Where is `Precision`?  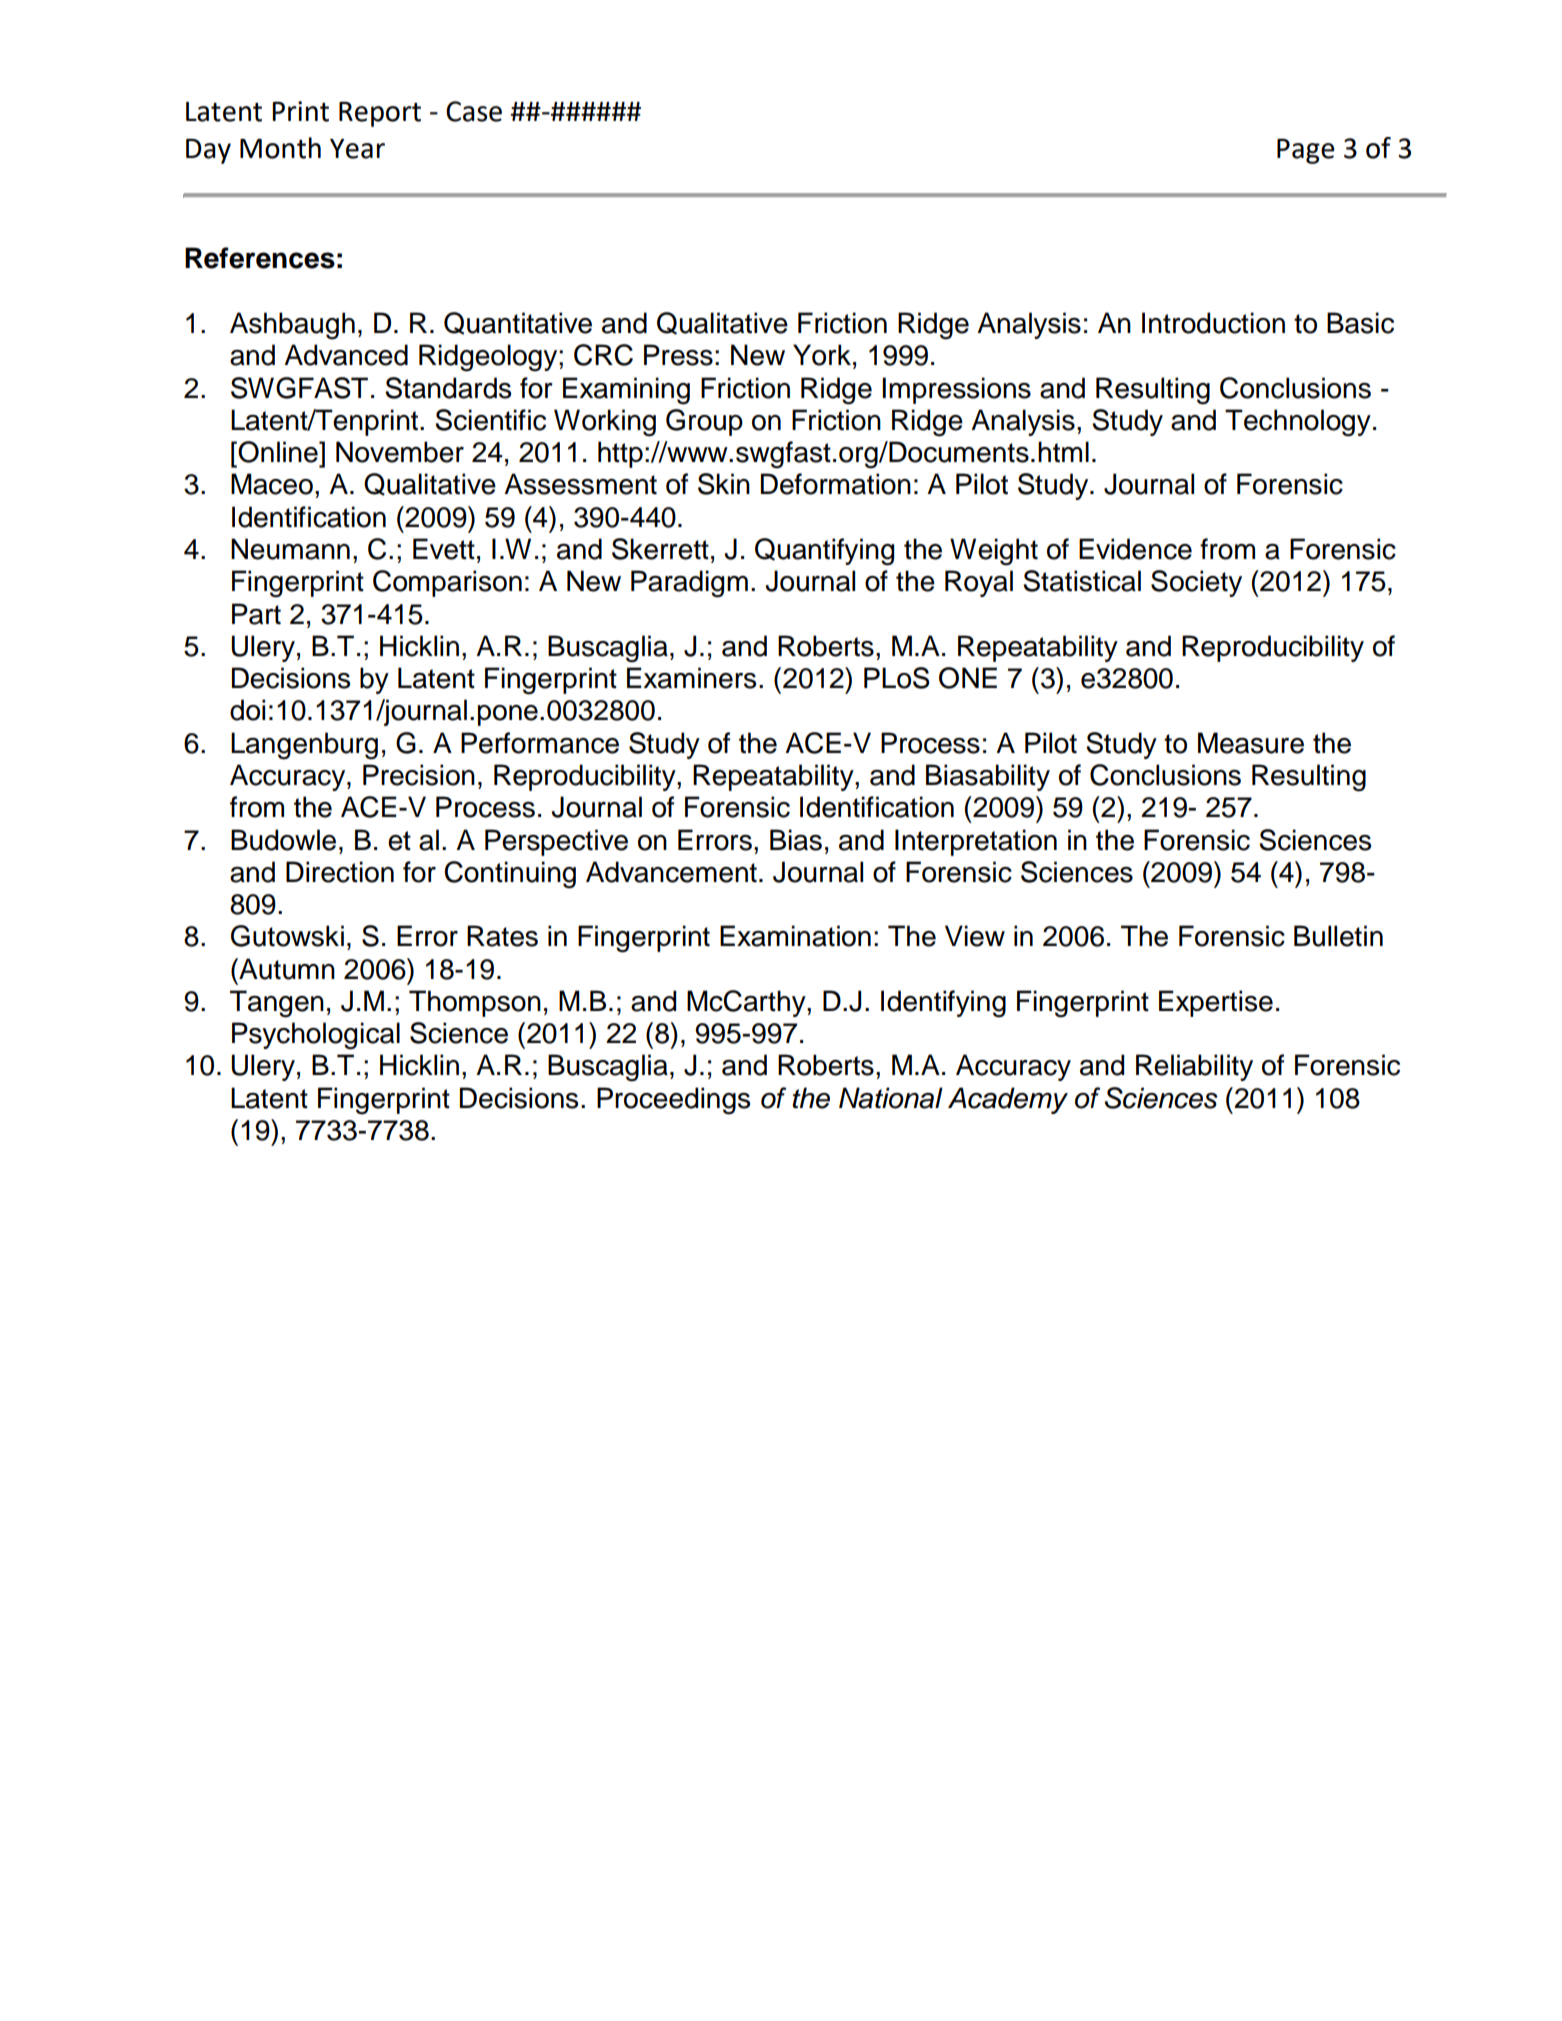
Precision is located at coordinates (419, 775).
